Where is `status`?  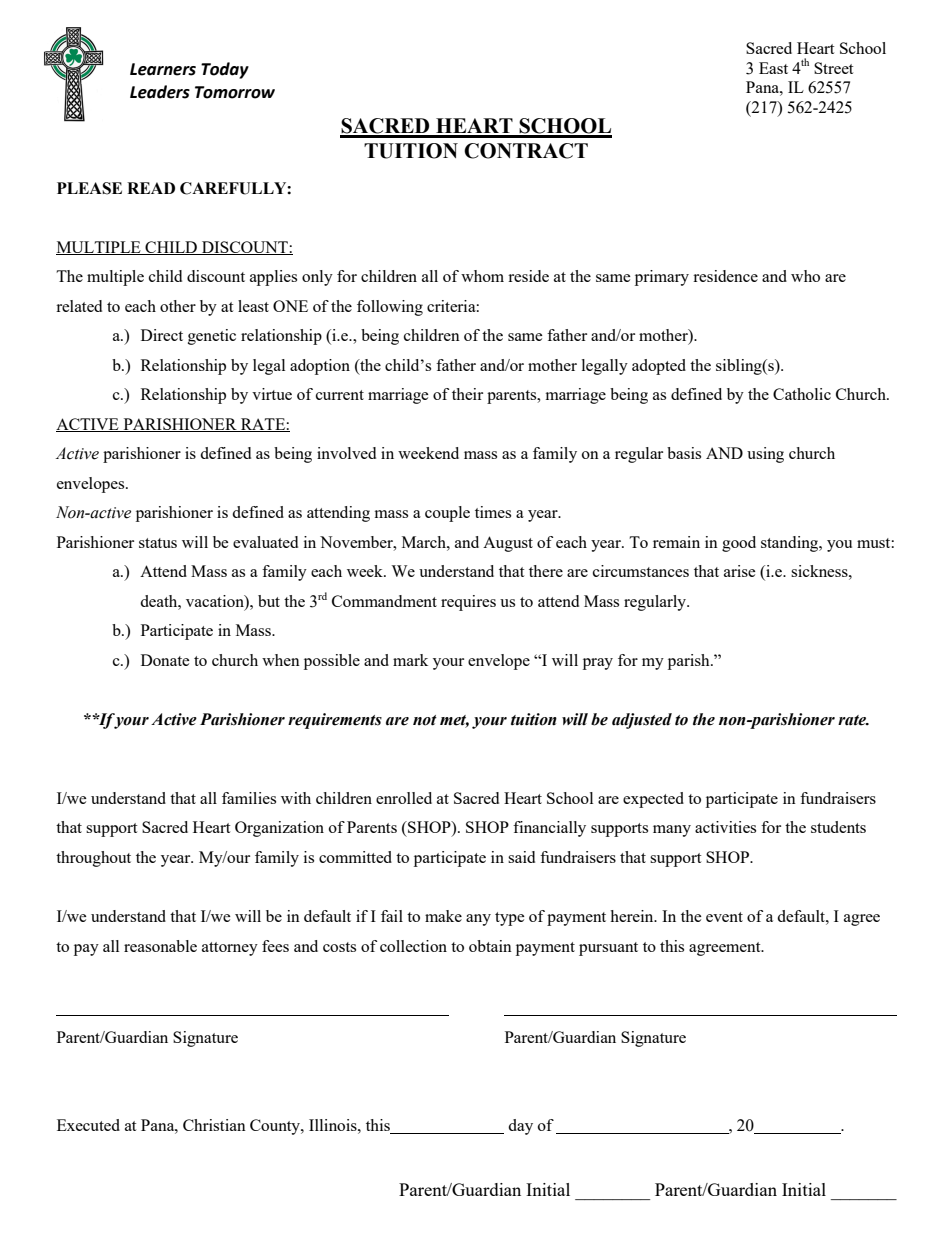
status is located at coordinates (158, 543).
